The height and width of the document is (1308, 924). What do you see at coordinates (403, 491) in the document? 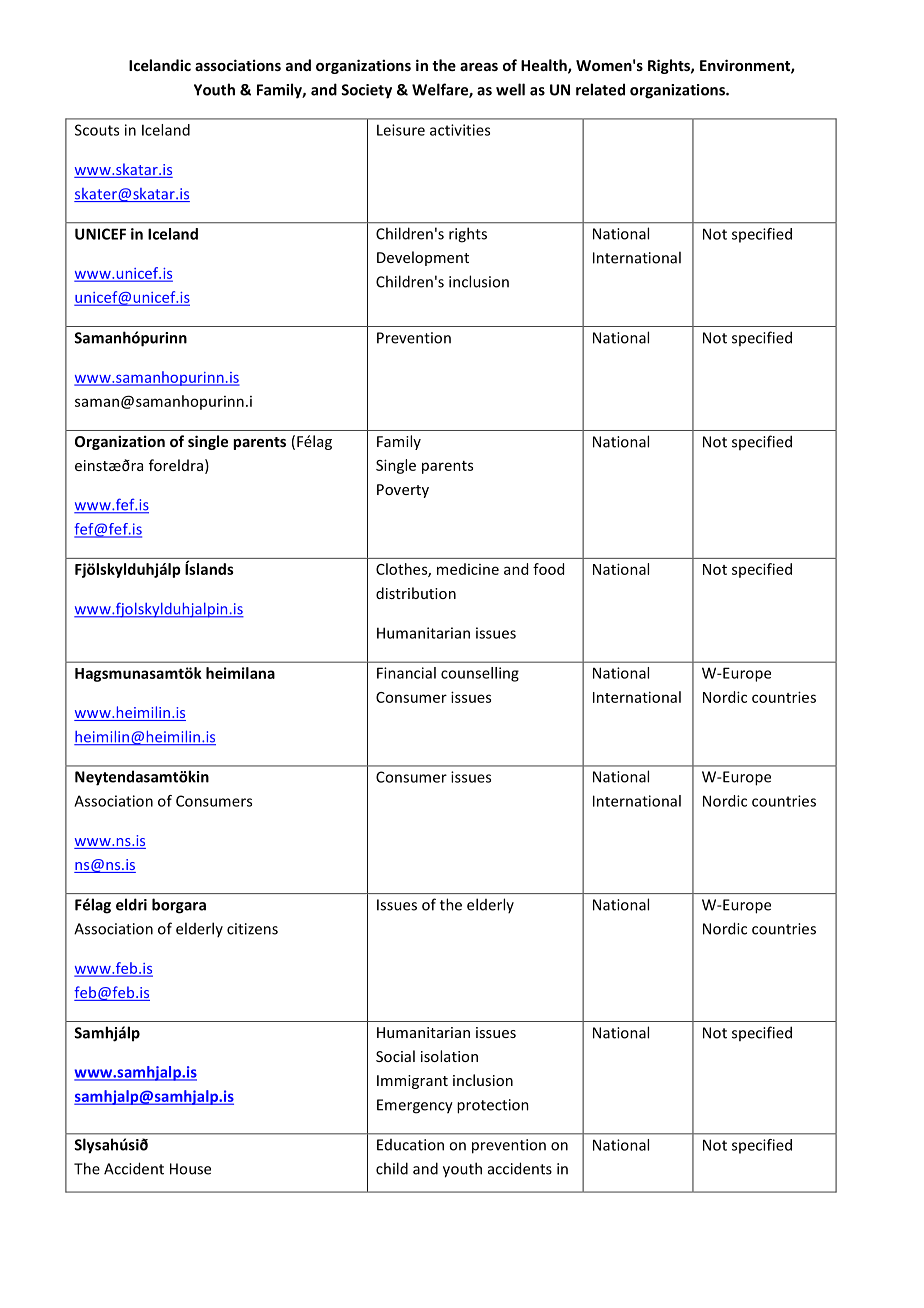
I see `Poverty` at bounding box center [403, 491].
